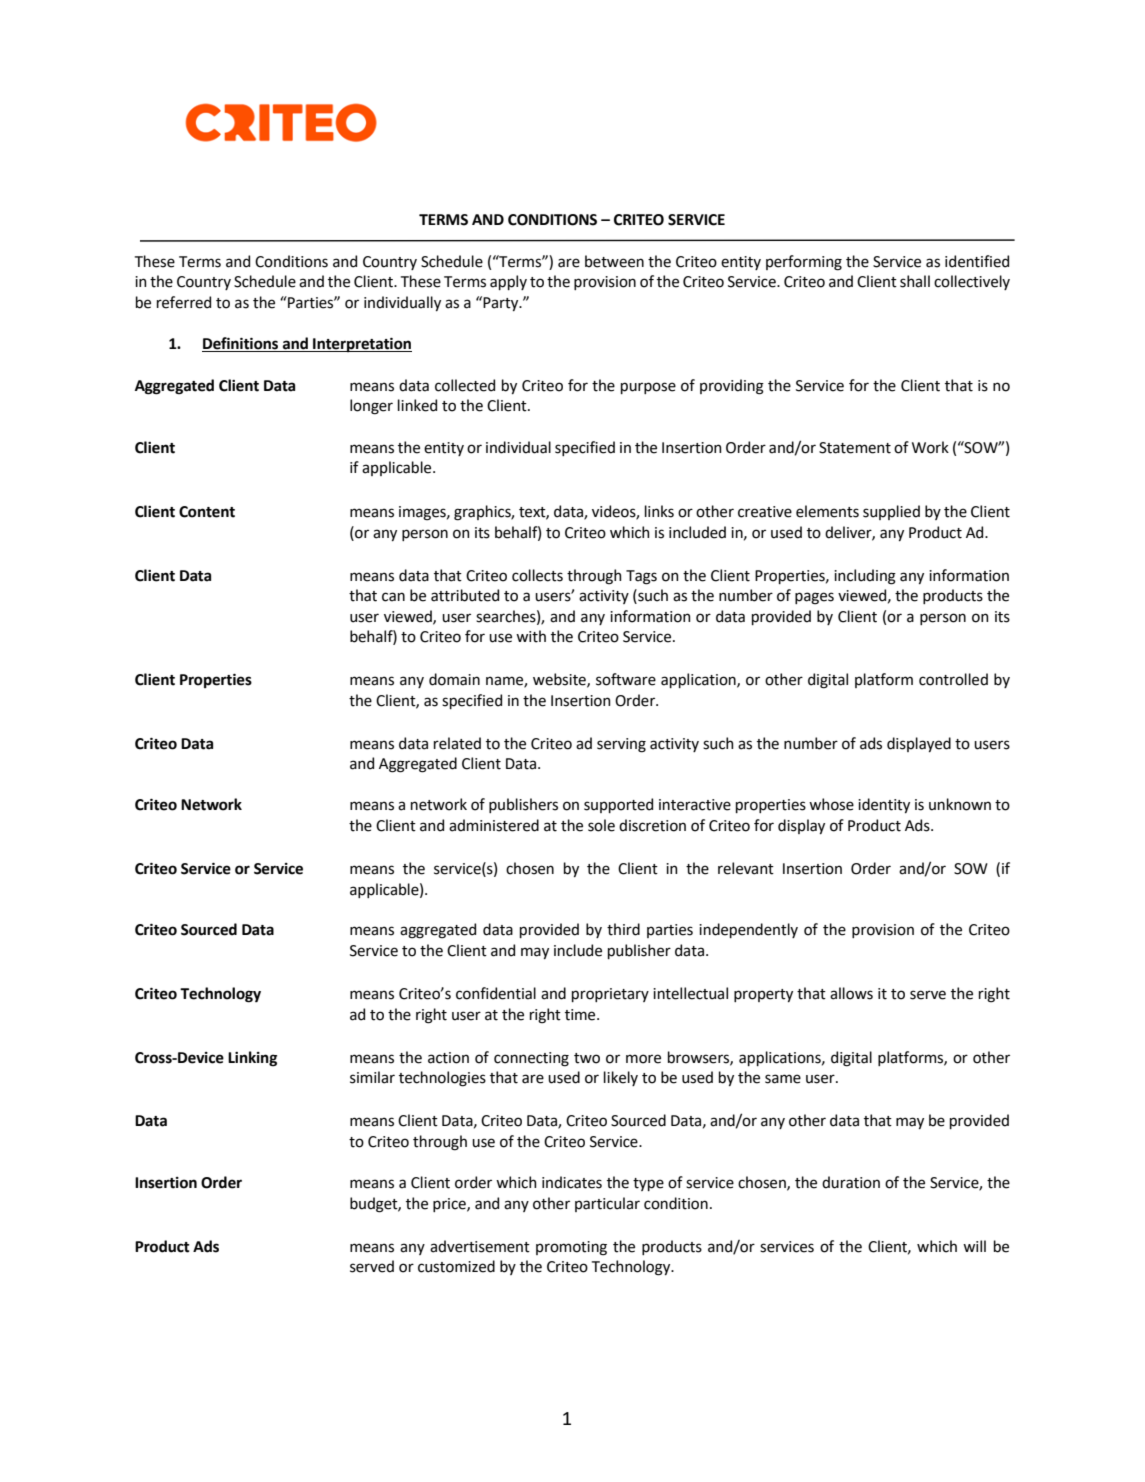 The height and width of the screenshot is (1482, 1145). Describe the element at coordinates (851, 993) in the screenshot. I see `allows` at that location.
